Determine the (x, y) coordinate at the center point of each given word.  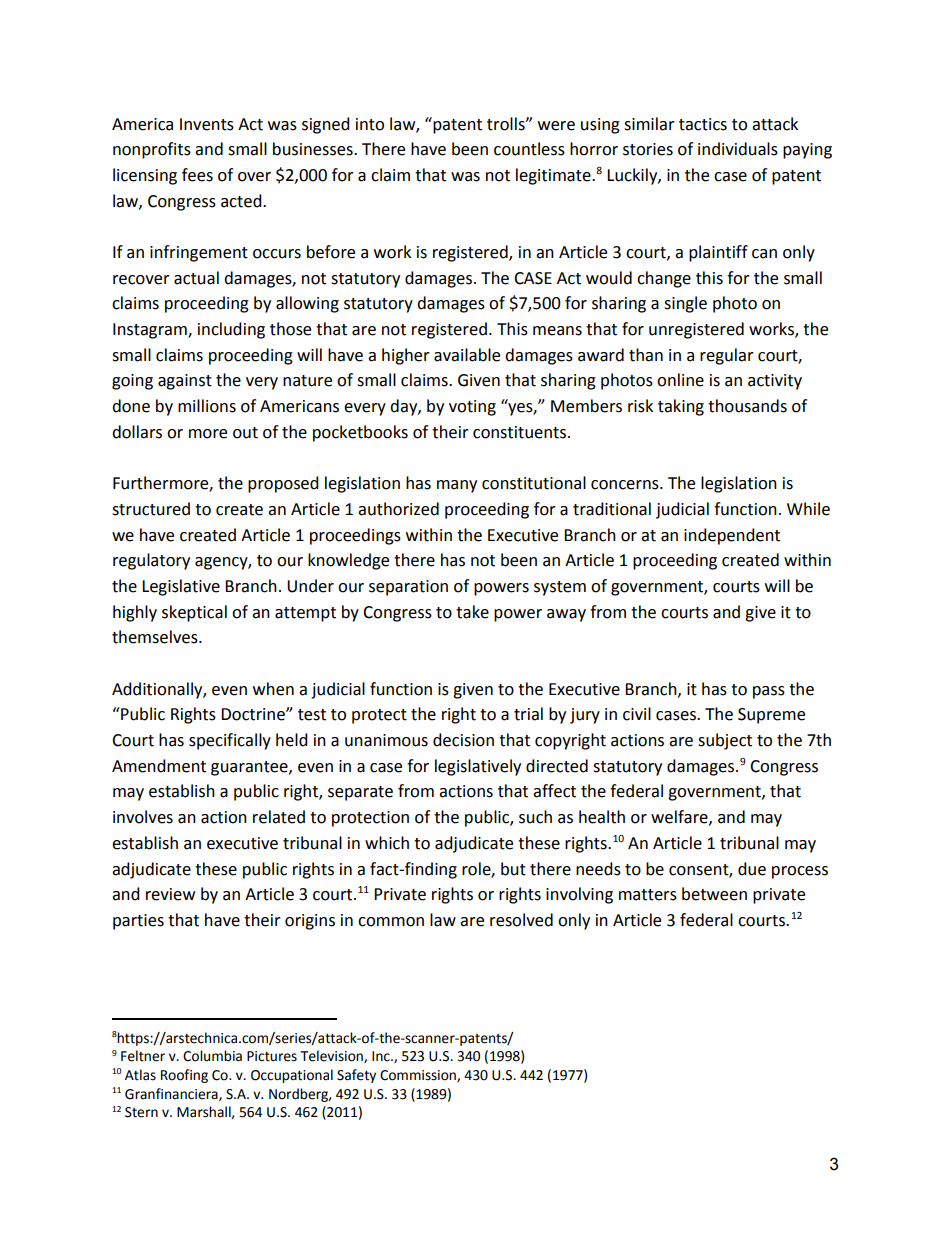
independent (732, 536)
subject (725, 741)
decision (463, 740)
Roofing (184, 1076)
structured (151, 509)
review (170, 894)
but (513, 869)
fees (197, 175)
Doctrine (254, 714)
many (457, 486)
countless (529, 149)
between (714, 894)
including (231, 330)
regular (727, 356)
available (467, 355)
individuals (738, 149)
